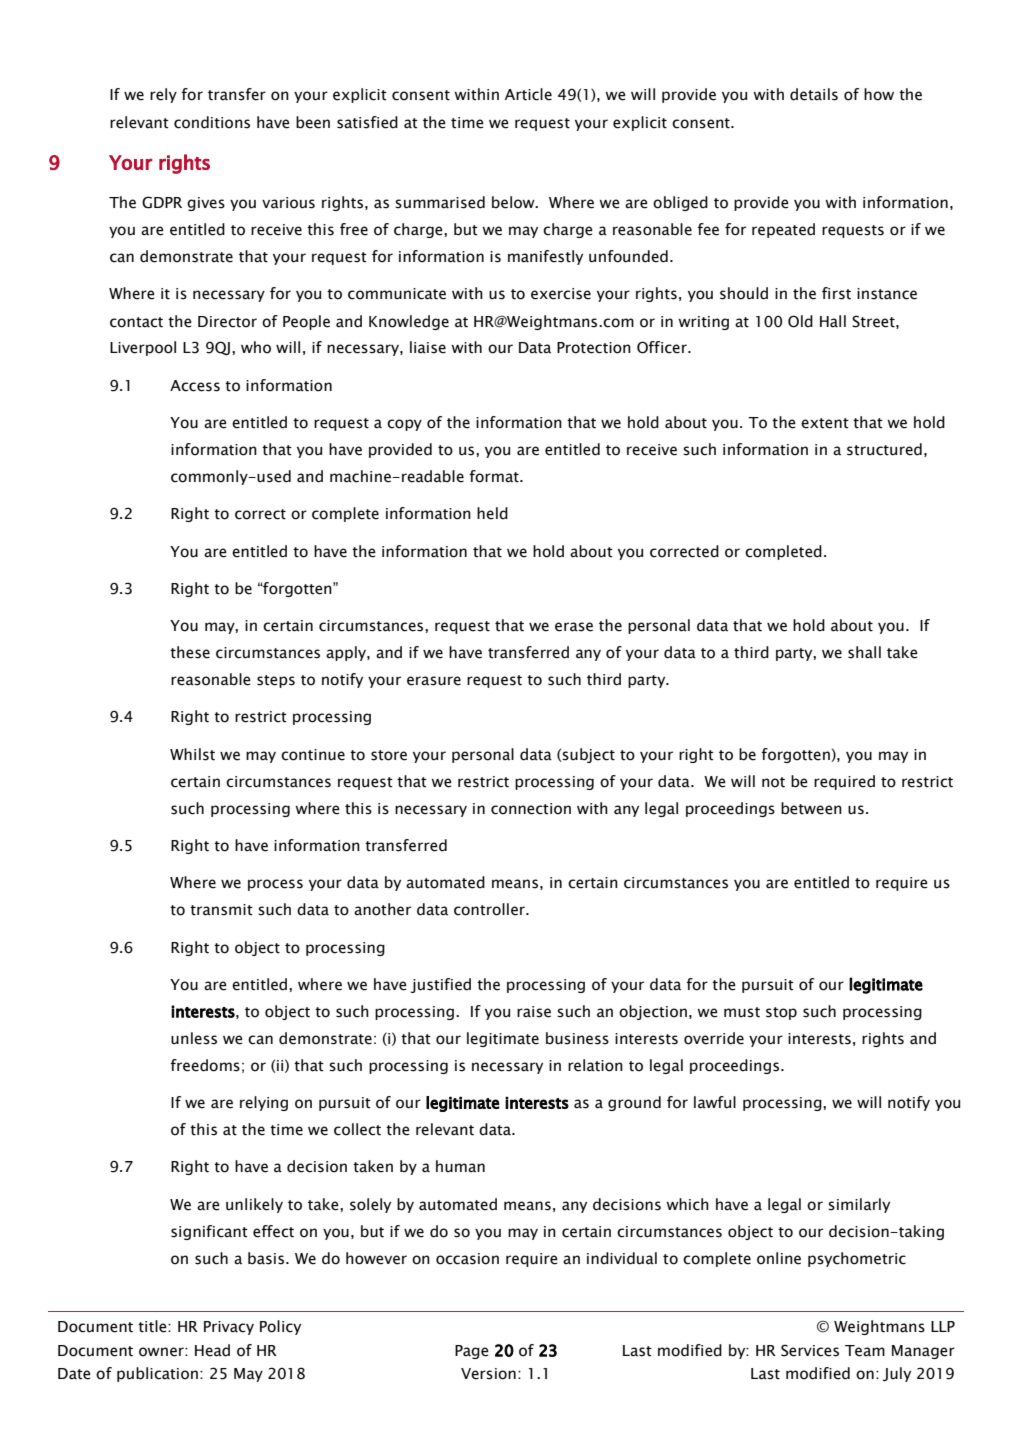 This image has width=1012, height=1432. I want to click on owner, so click(162, 1352).
